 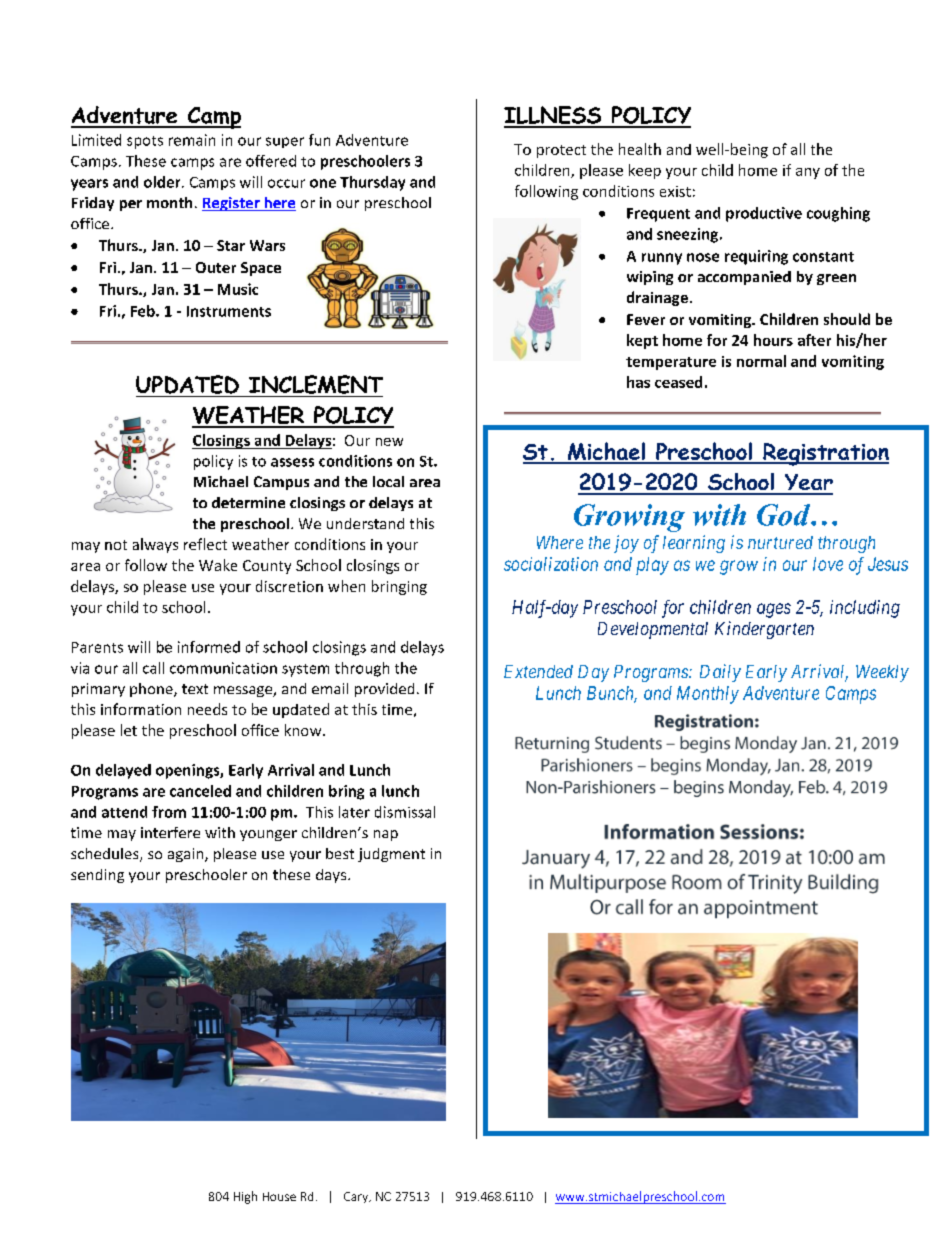 I want to click on Extended, so click(x=538, y=671).
